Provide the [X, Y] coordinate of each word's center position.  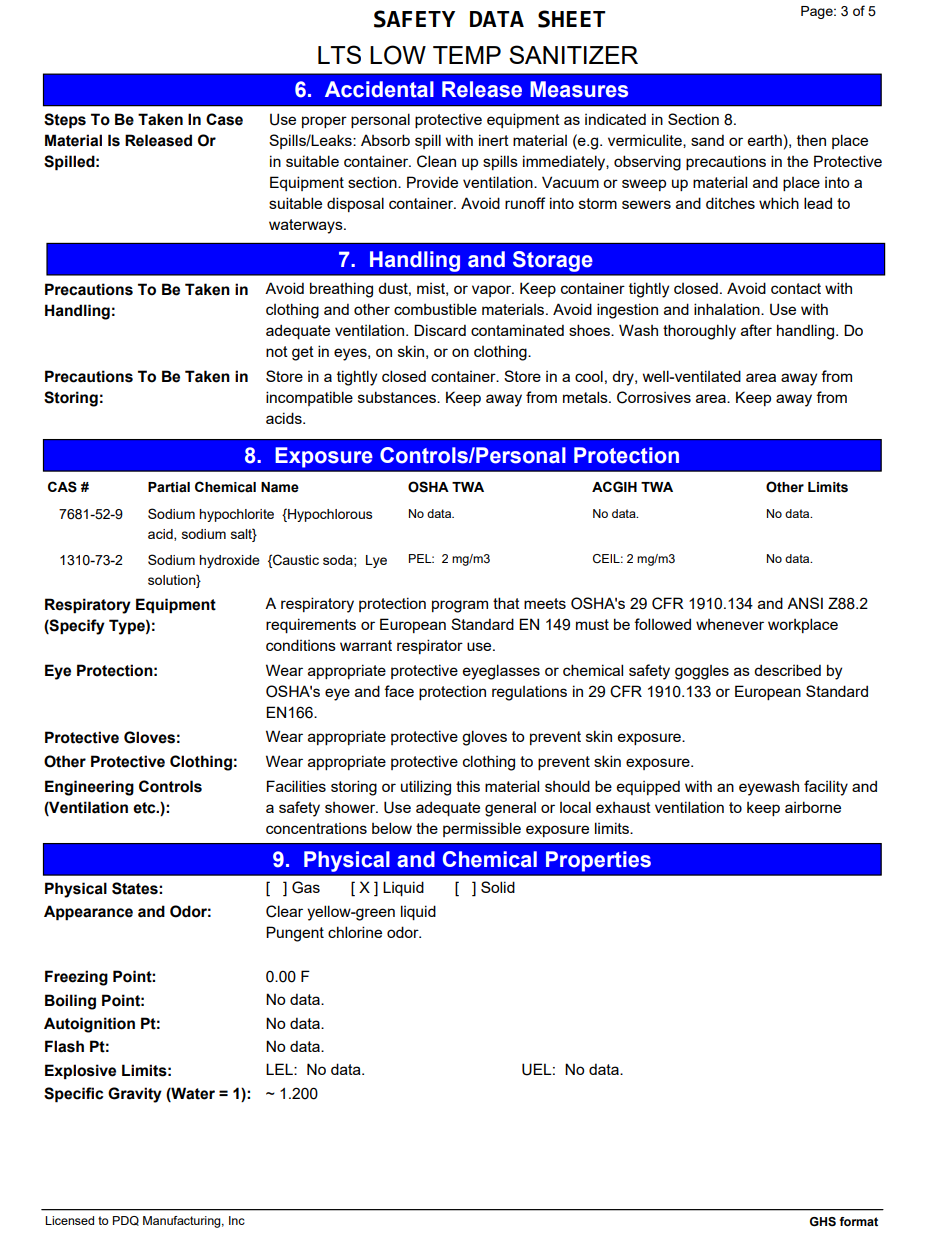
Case [224, 119]
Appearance [88, 913]
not [277, 351]
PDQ [126, 1221]
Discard [440, 330]
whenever [730, 624]
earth [765, 140]
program [460, 606]
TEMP [467, 55]
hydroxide [229, 561]
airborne [813, 807]
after [756, 330]
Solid [498, 887]
